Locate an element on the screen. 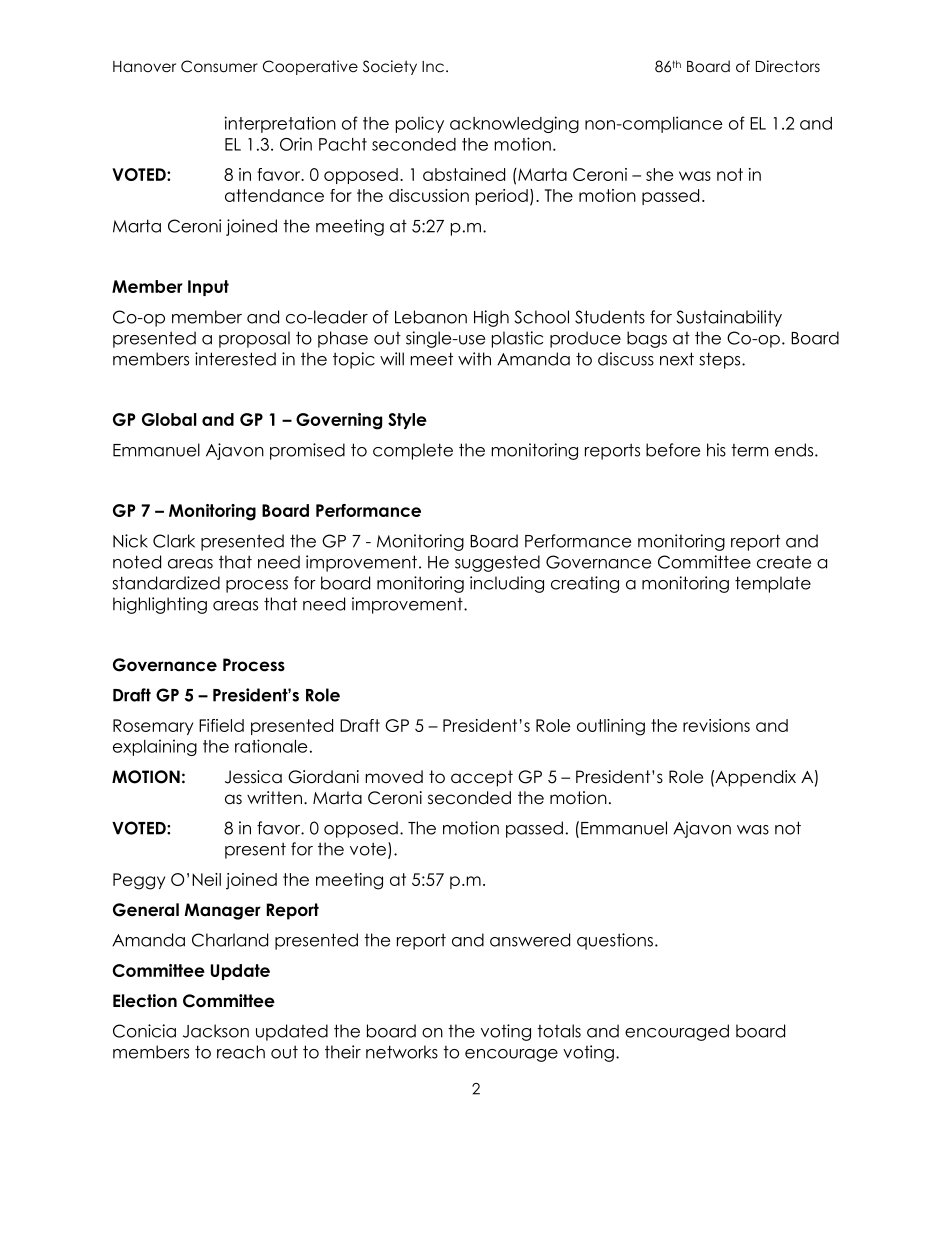 Image resolution: width=952 pixels, height=1233 pixels. Global is located at coordinates (169, 419).
